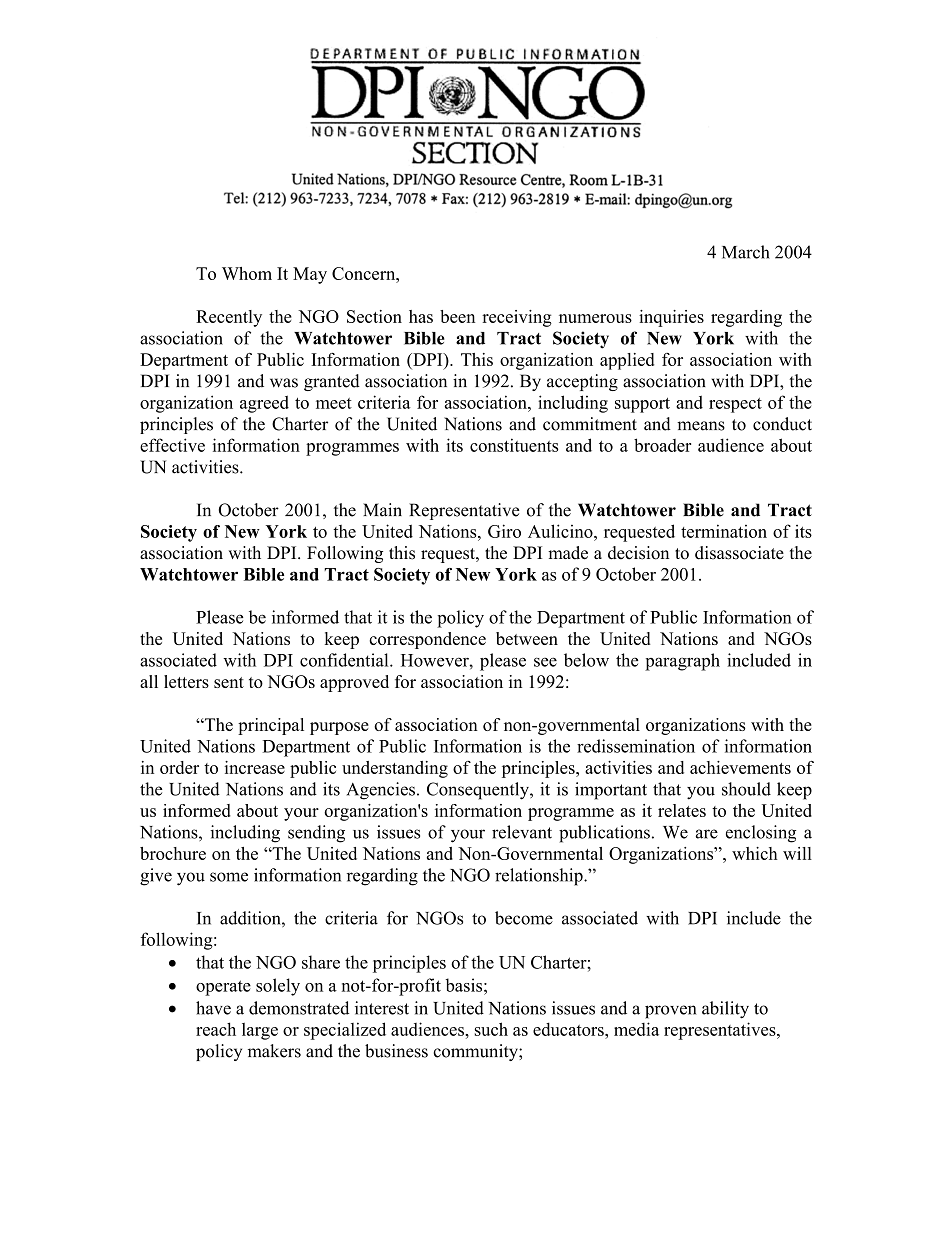 The height and width of the screenshot is (1233, 952). I want to click on been, so click(457, 316).
